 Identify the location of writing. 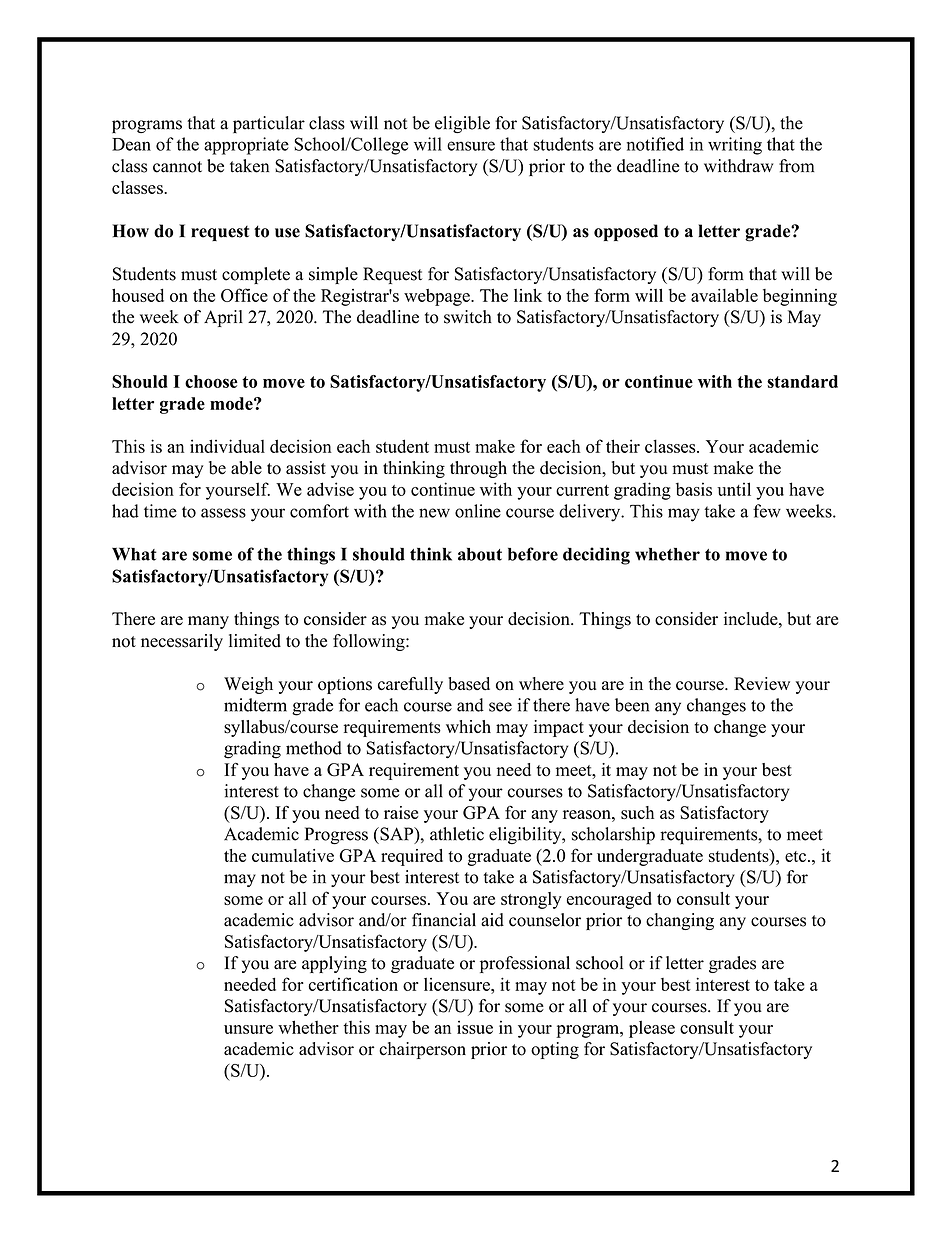
(735, 146).
